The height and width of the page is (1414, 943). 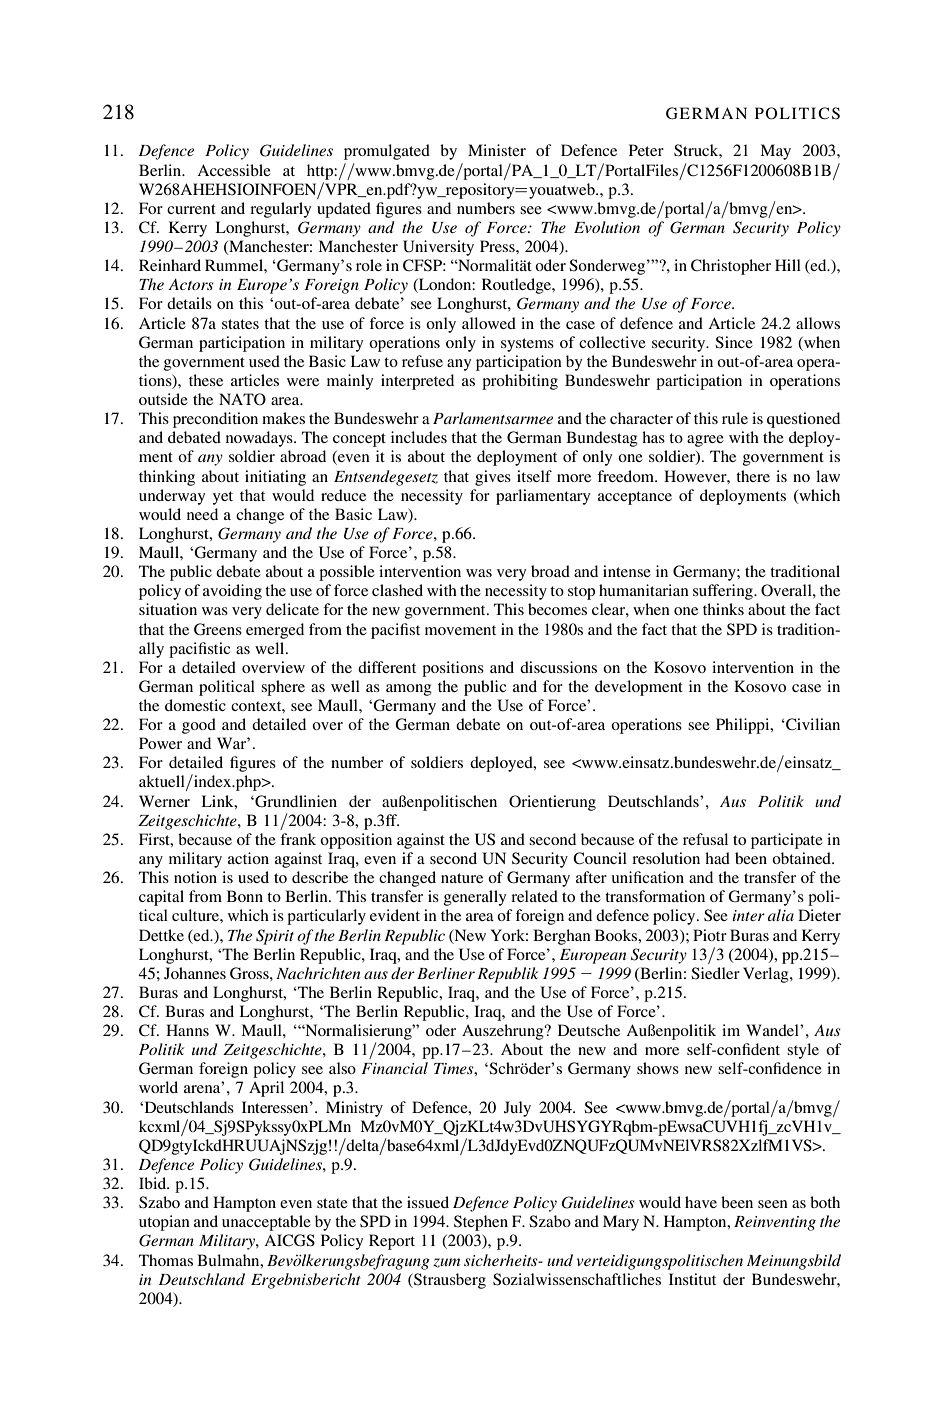 I want to click on suffering, so click(x=724, y=592).
